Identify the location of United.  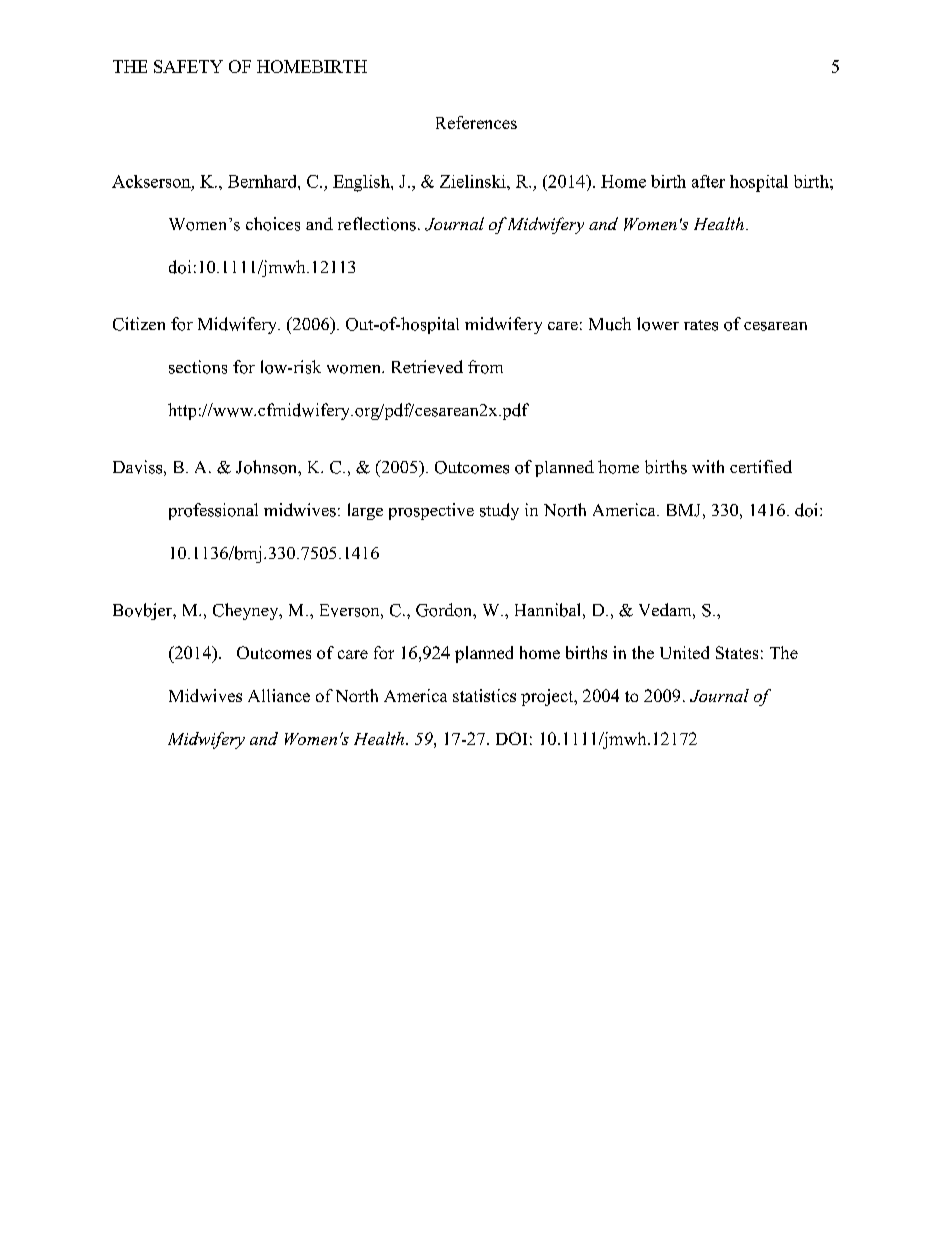
(684, 652).
